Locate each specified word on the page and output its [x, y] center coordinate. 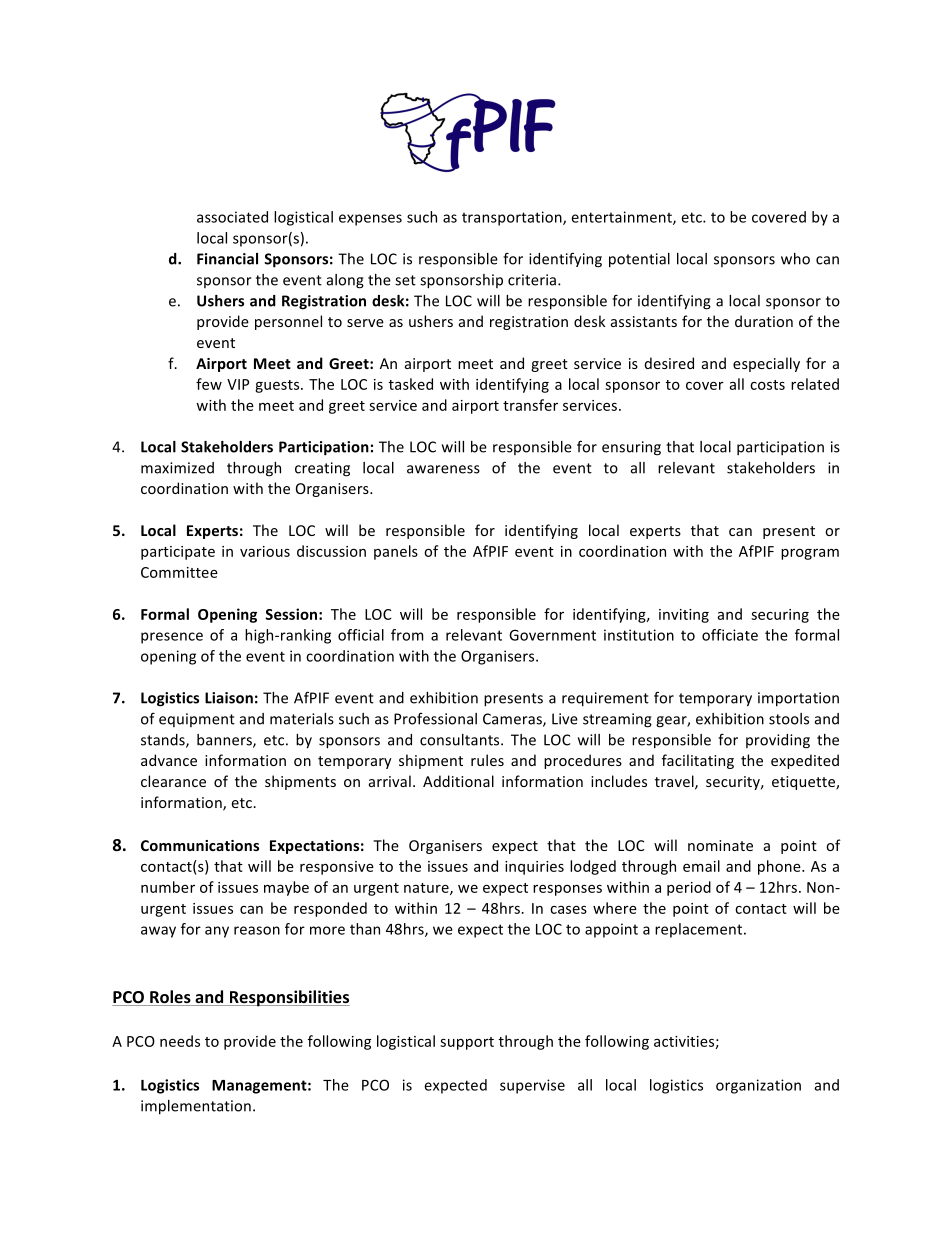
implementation [196, 1107]
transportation [513, 218]
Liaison [229, 698]
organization [758, 1086]
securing [780, 616]
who [795, 259]
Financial [227, 259]
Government [552, 635]
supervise [532, 1086]
